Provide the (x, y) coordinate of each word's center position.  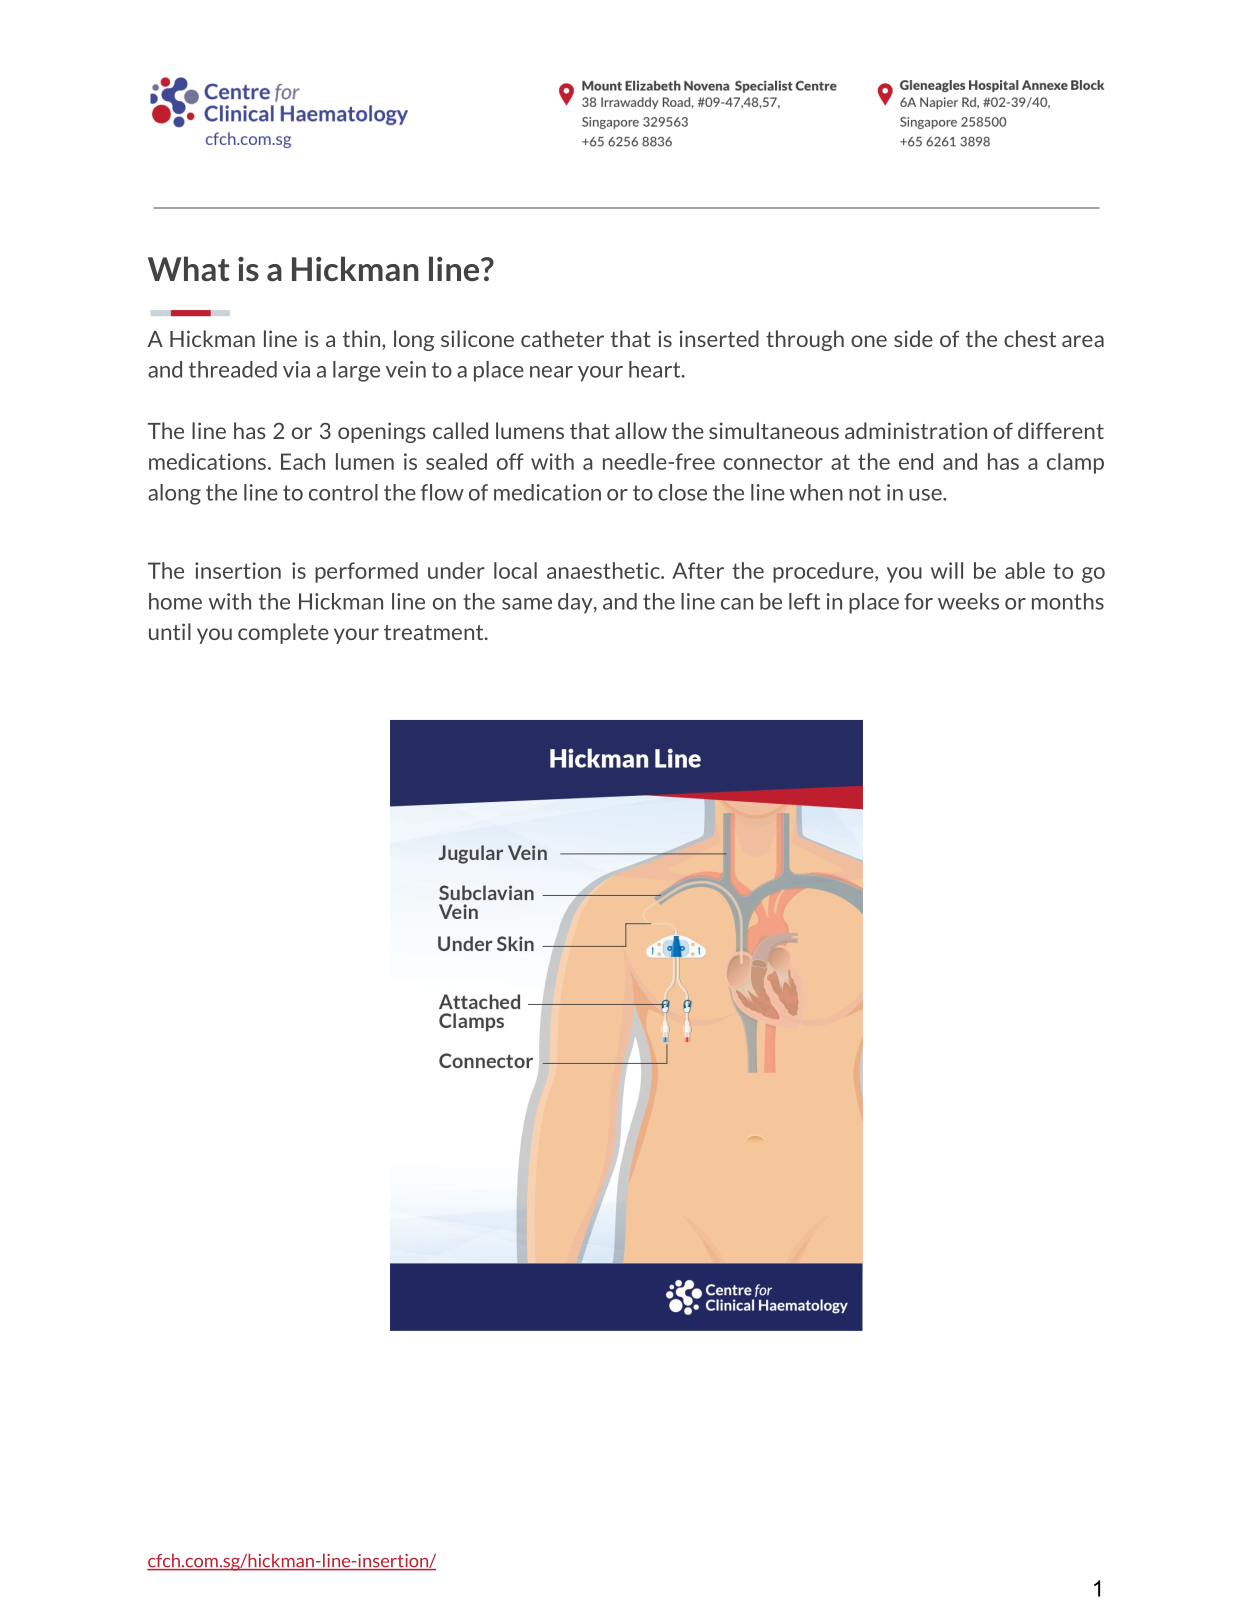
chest (1030, 338)
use (926, 495)
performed (366, 572)
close (682, 492)
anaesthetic (604, 570)
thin (363, 338)
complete (283, 633)
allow (641, 430)
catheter (562, 338)
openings (382, 432)
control (343, 492)
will (947, 570)
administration (916, 430)
